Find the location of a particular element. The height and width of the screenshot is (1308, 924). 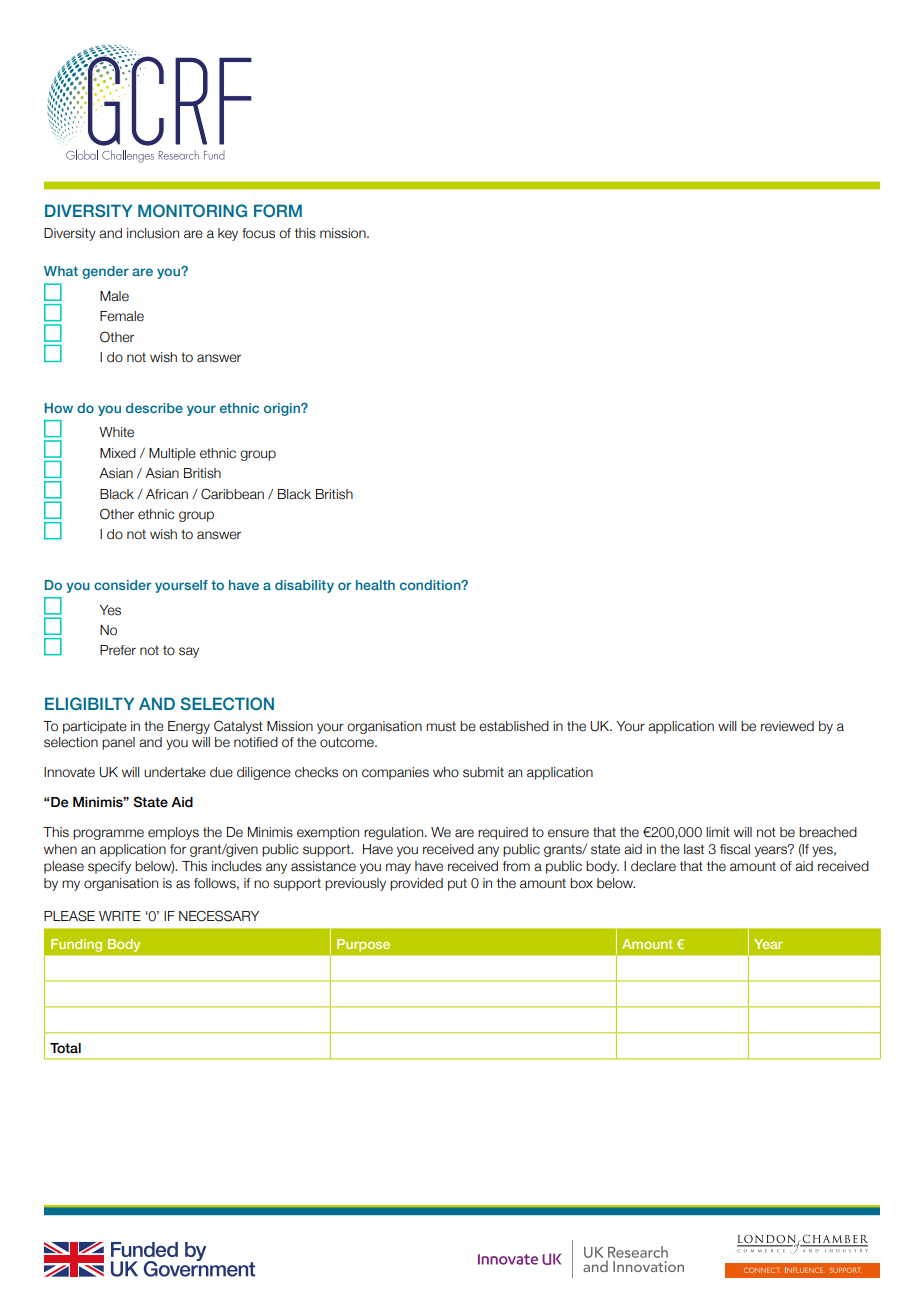

undertake is located at coordinates (175, 772).
